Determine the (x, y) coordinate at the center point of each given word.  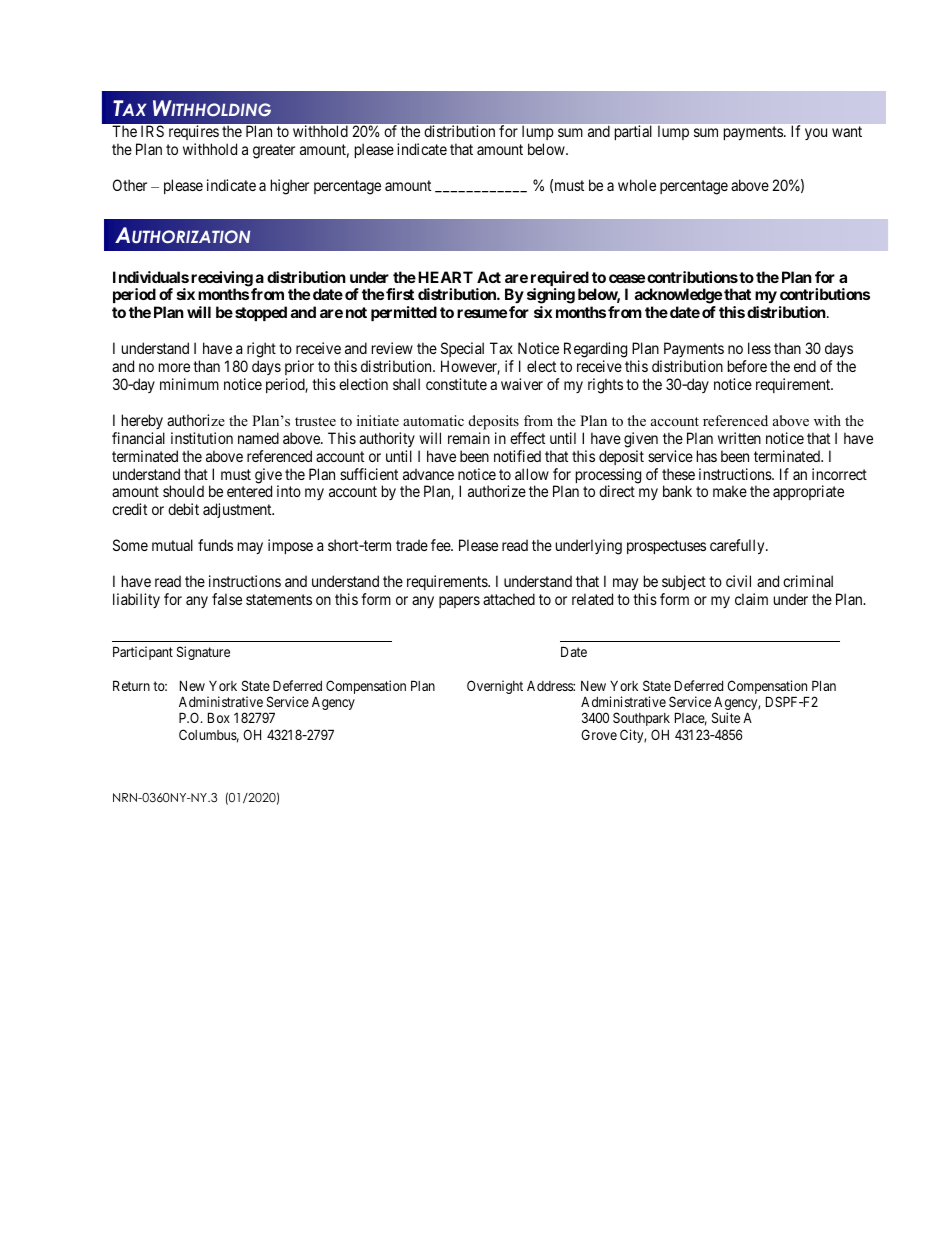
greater (274, 151)
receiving (222, 280)
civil (738, 581)
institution (202, 438)
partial (633, 132)
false (227, 599)
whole (637, 185)
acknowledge (678, 297)
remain (469, 438)
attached (509, 599)
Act (489, 277)
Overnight (495, 687)
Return (131, 685)
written (739, 438)
